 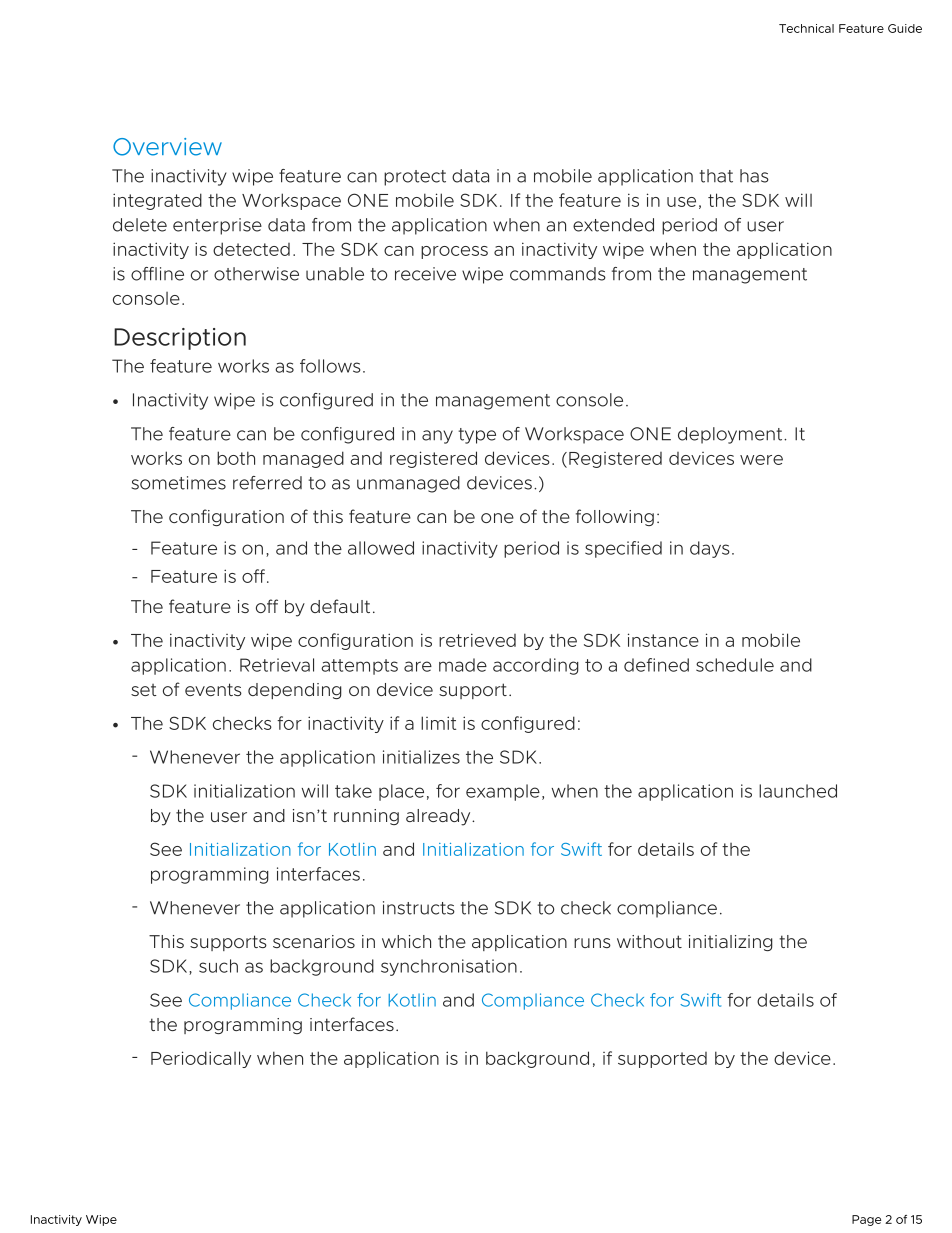 I want to click on protect, so click(x=415, y=178).
